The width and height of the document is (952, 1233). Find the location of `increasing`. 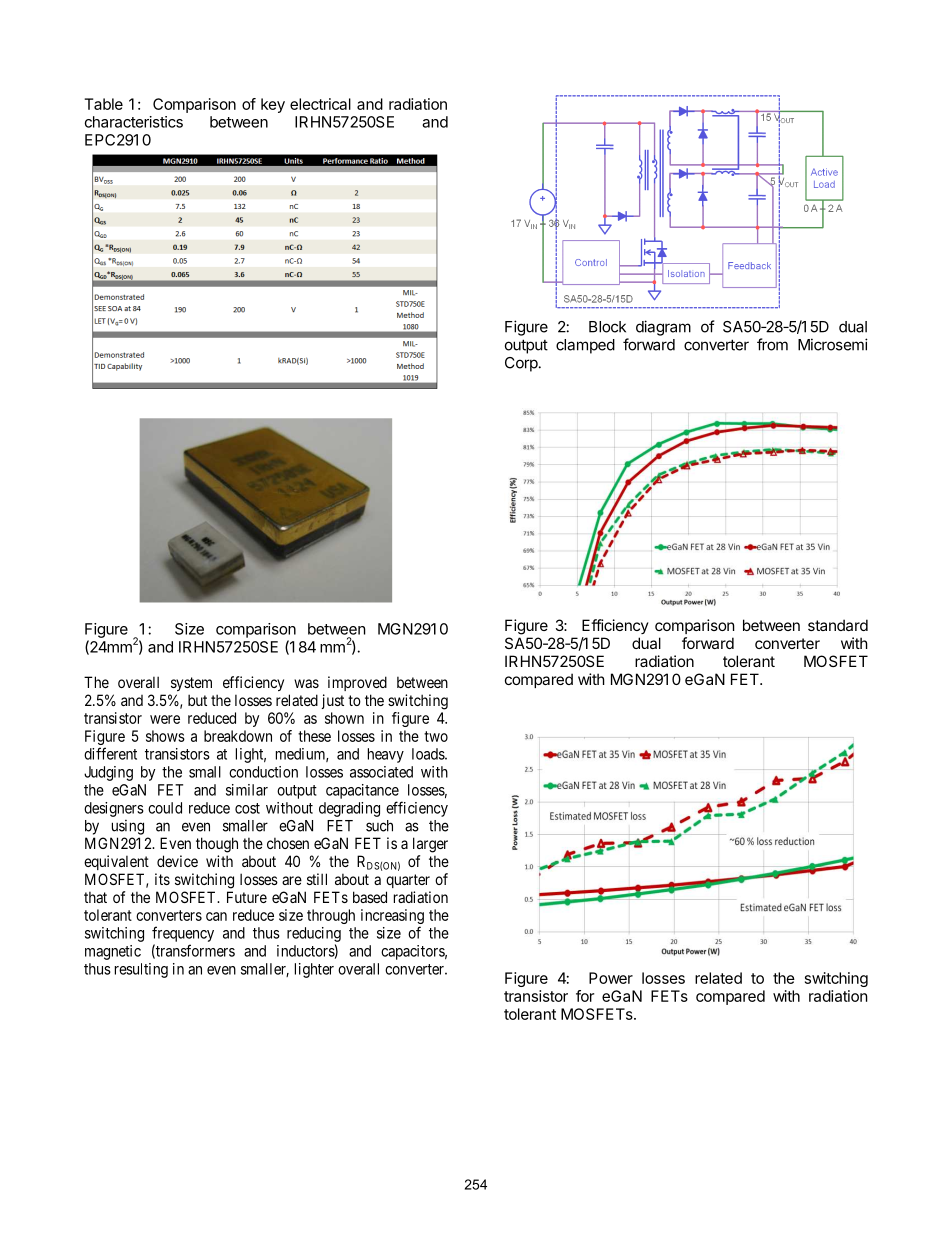

increasing is located at coordinates (392, 918).
